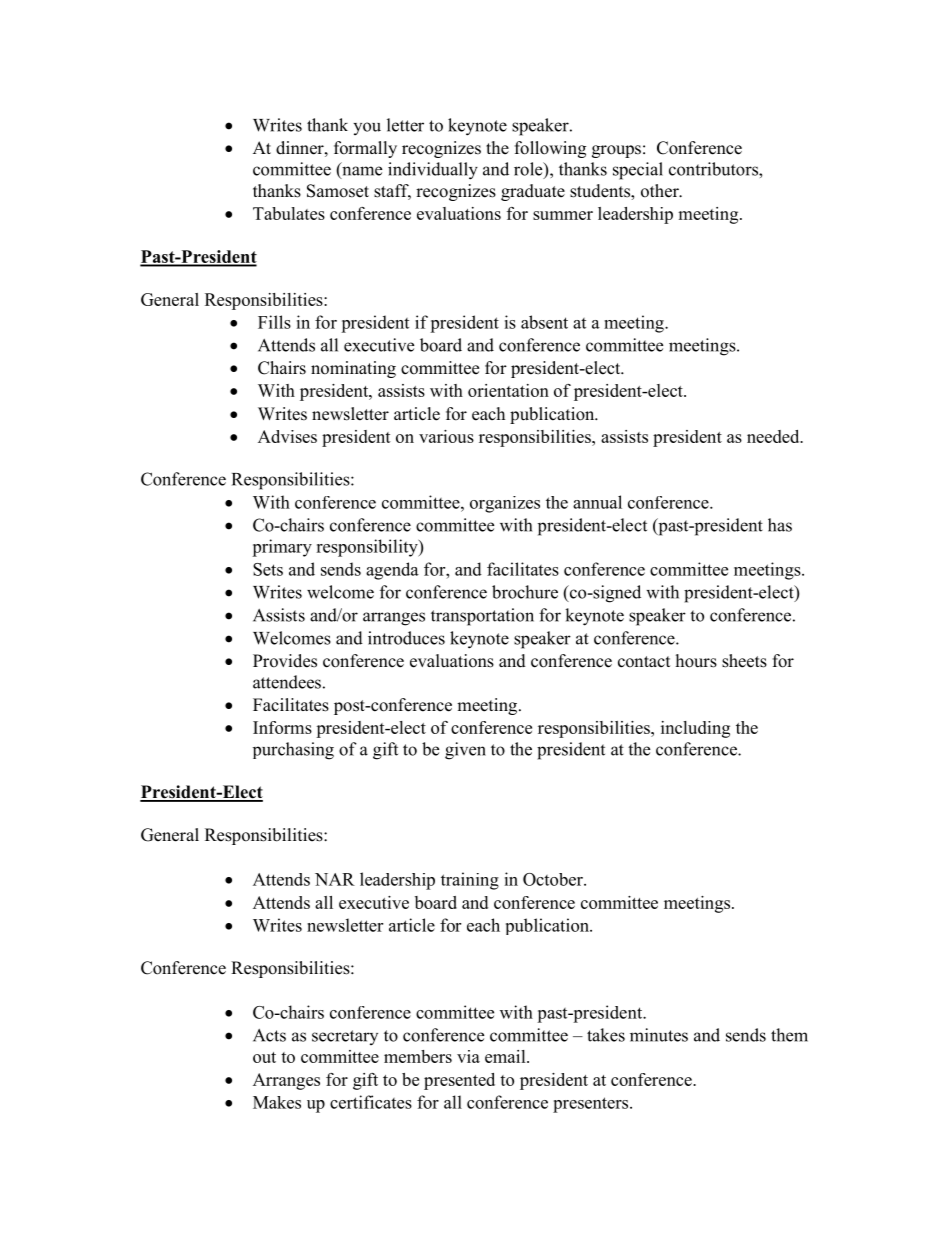 The image size is (952, 1233). What do you see at coordinates (482, 617) in the screenshot?
I see `transportation` at bounding box center [482, 617].
